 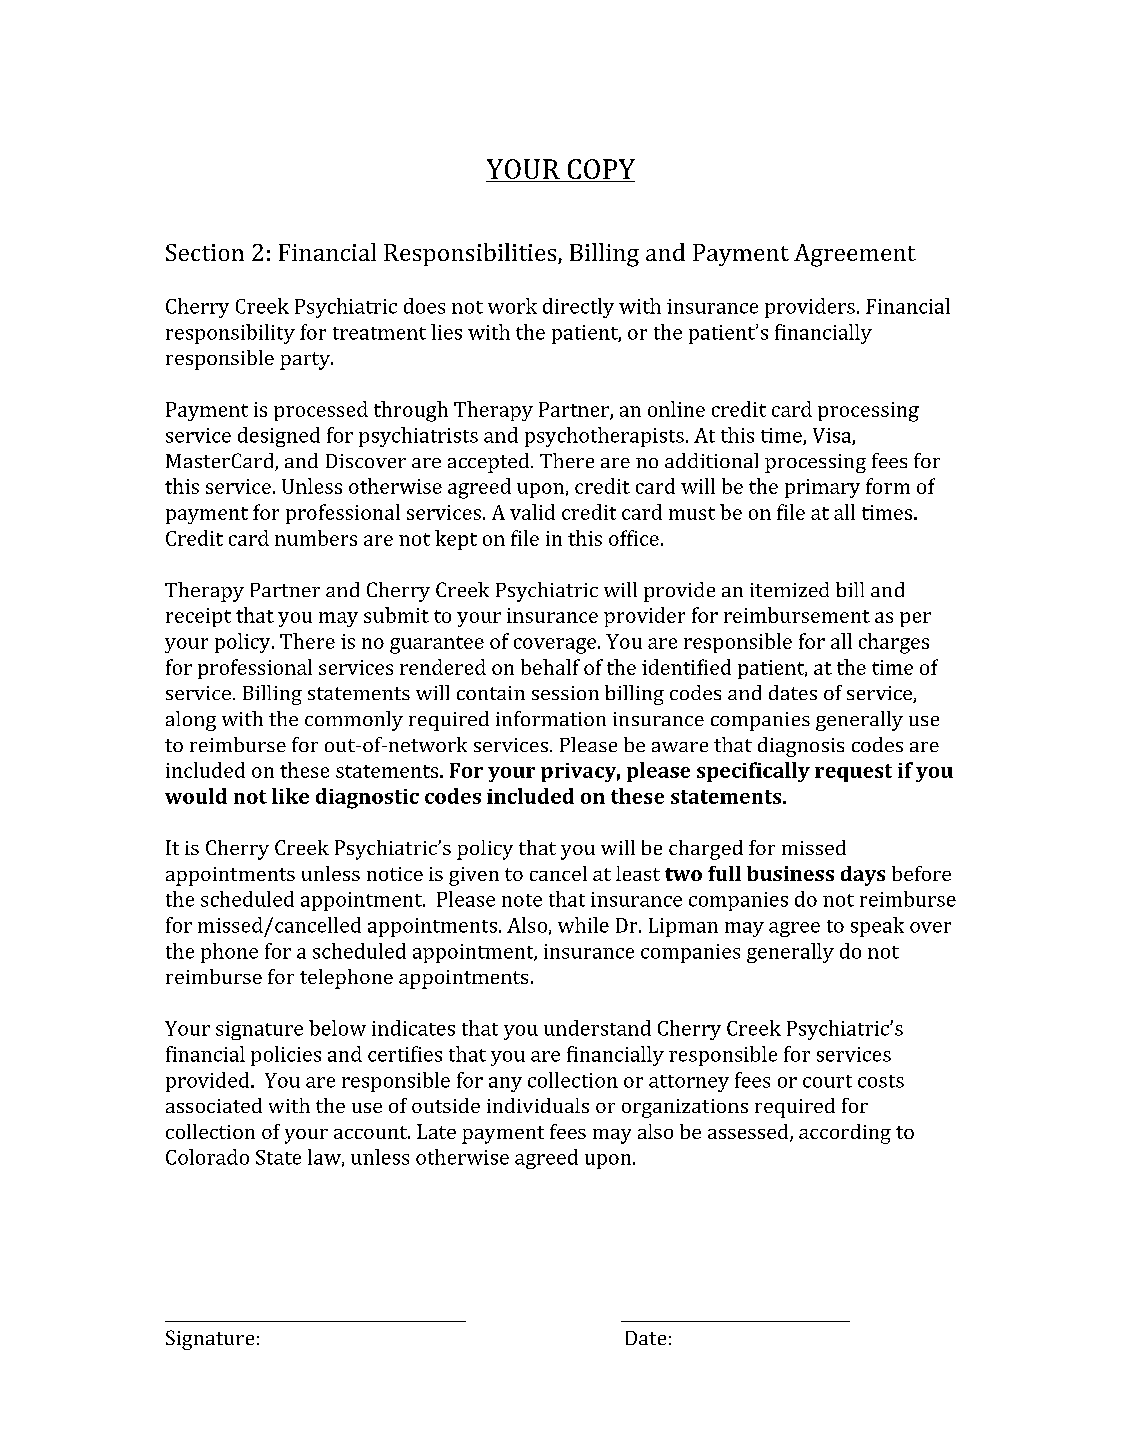 What do you see at coordinates (845, 1134) in the image?
I see `according` at bounding box center [845, 1134].
